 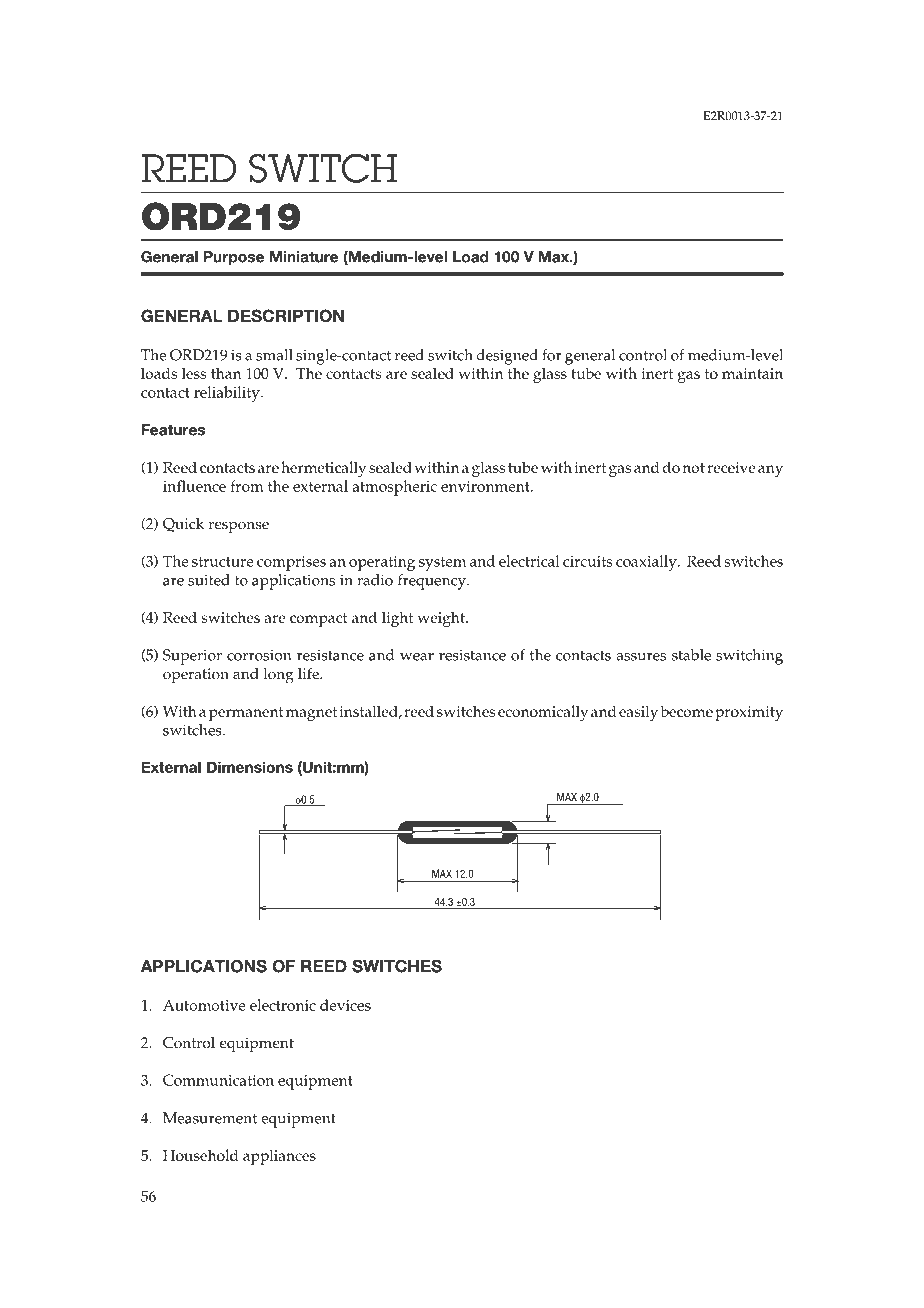 What do you see at coordinates (234, 258) in the page?
I see `Purpose` at bounding box center [234, 258].
